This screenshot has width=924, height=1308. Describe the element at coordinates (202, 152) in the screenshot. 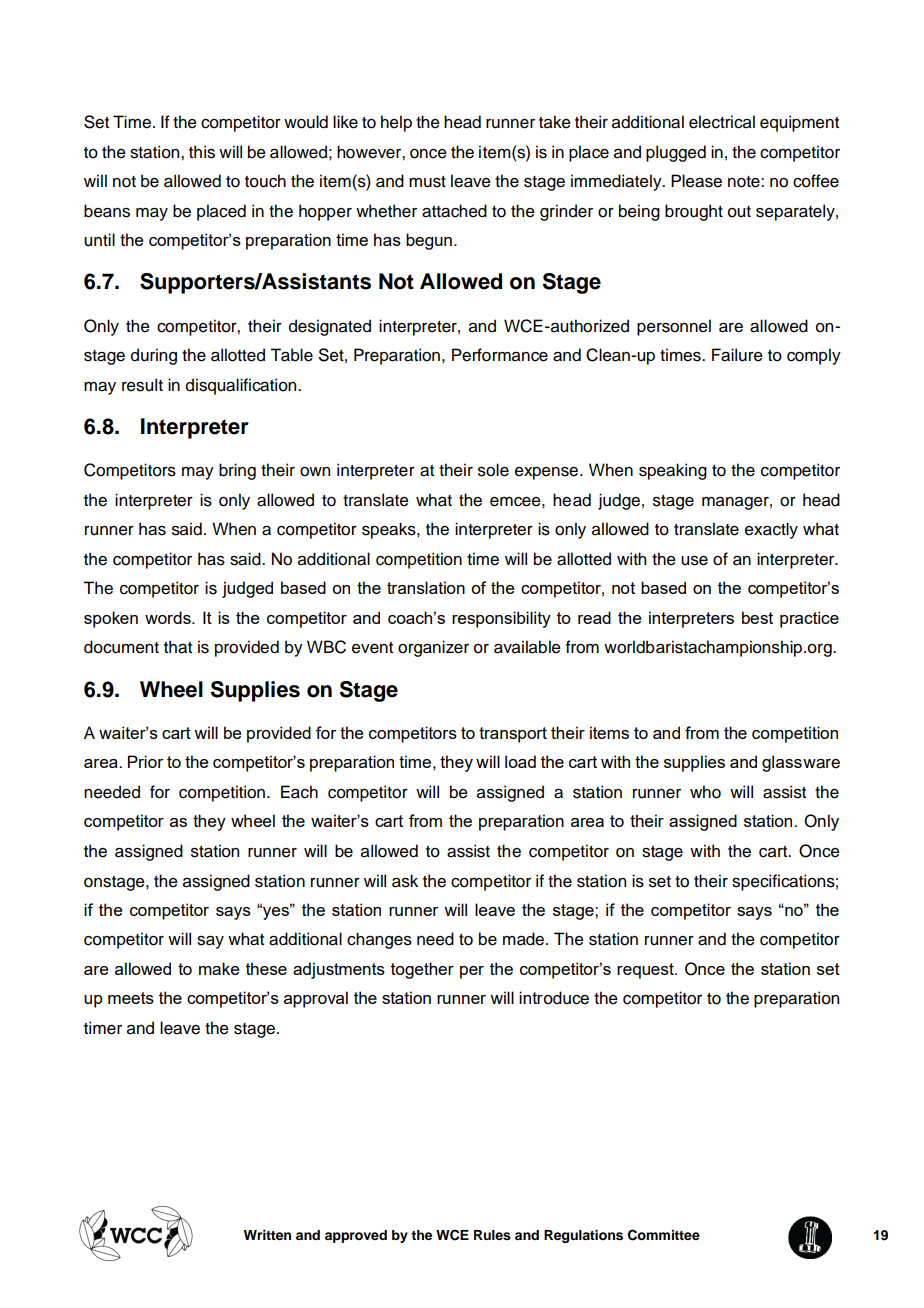

I see `this` at that location.
